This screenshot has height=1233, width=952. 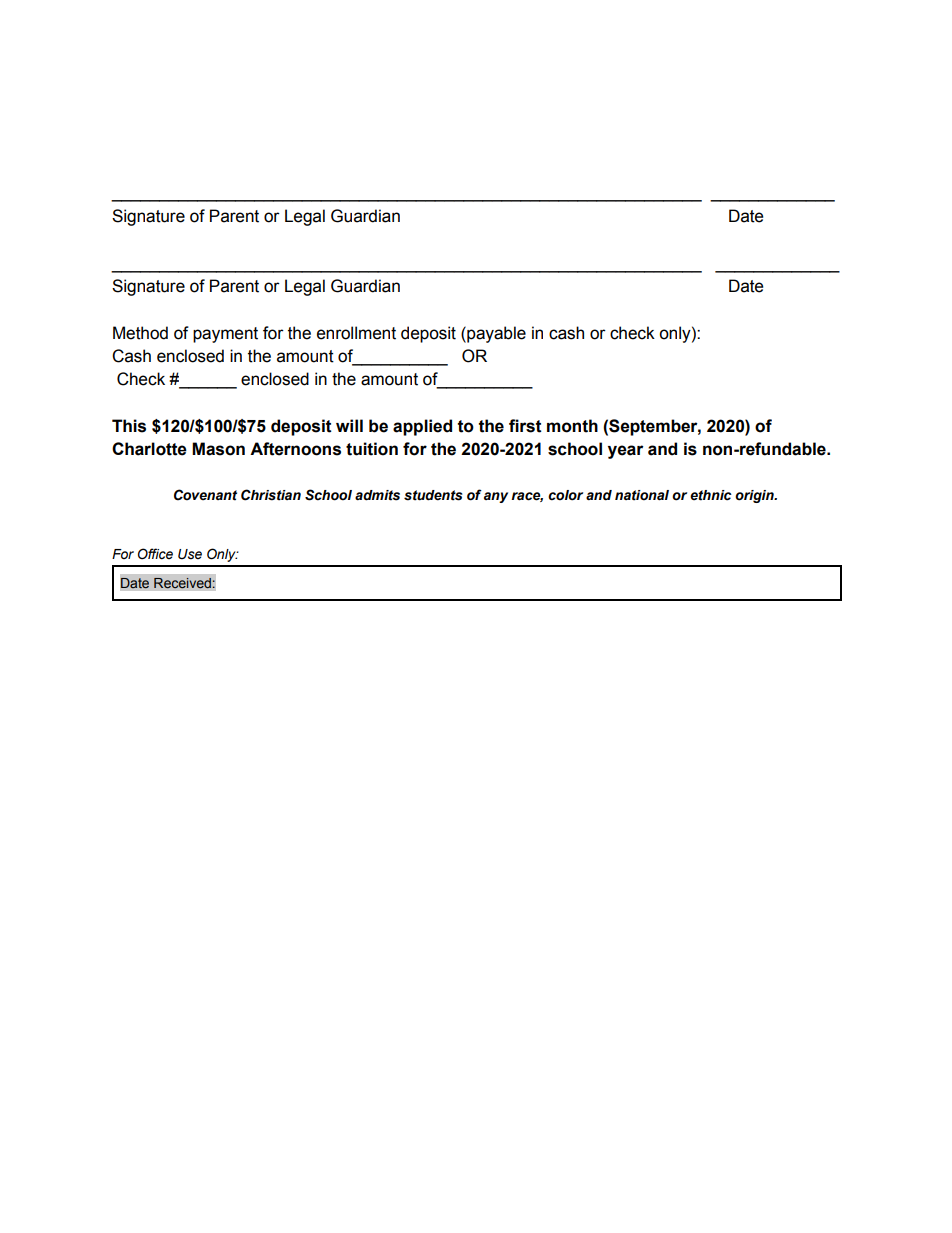 I want to click on enrollment, so click(x=356, y=333).
